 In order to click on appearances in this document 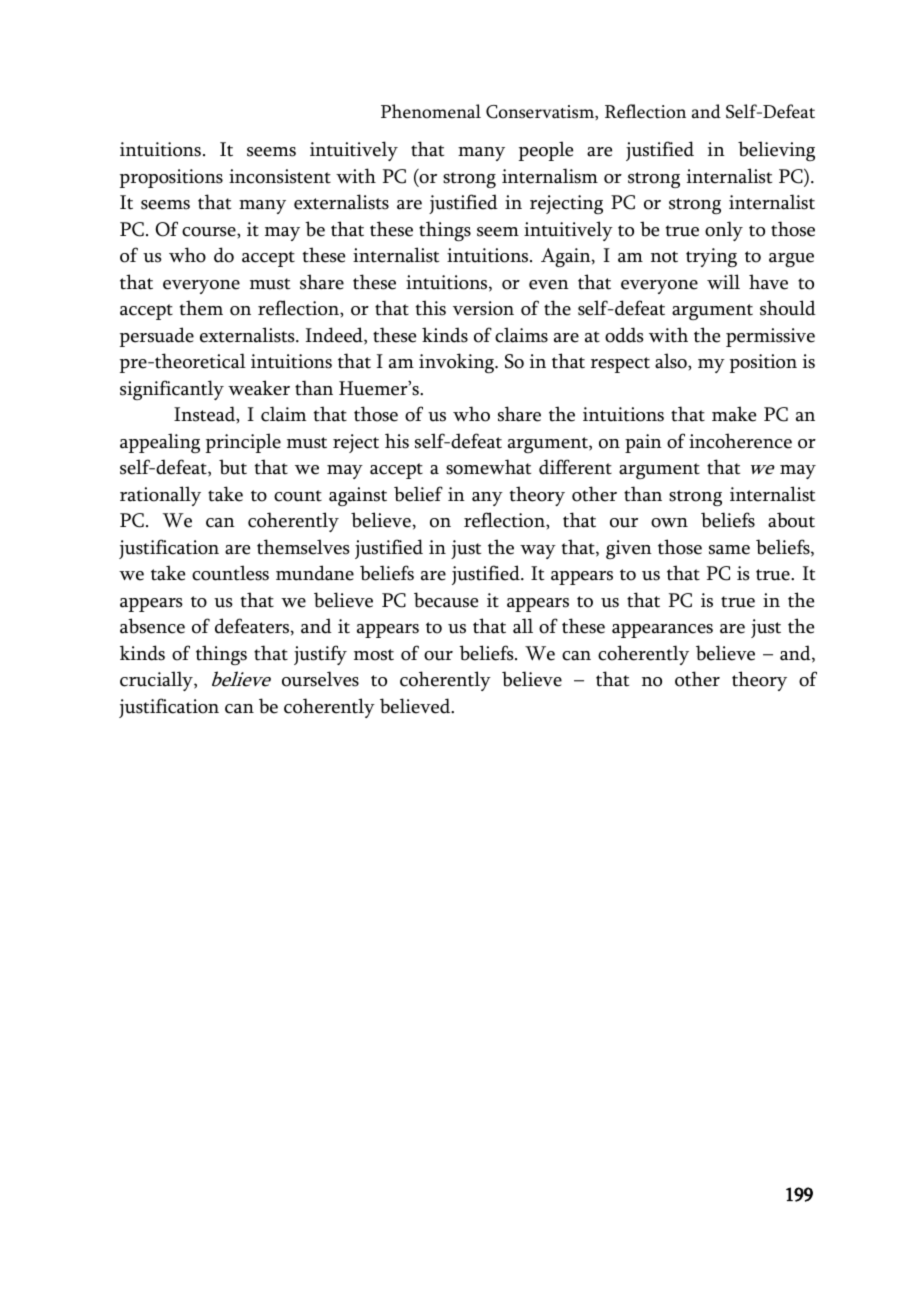, I will do `click(662, 631)`.
